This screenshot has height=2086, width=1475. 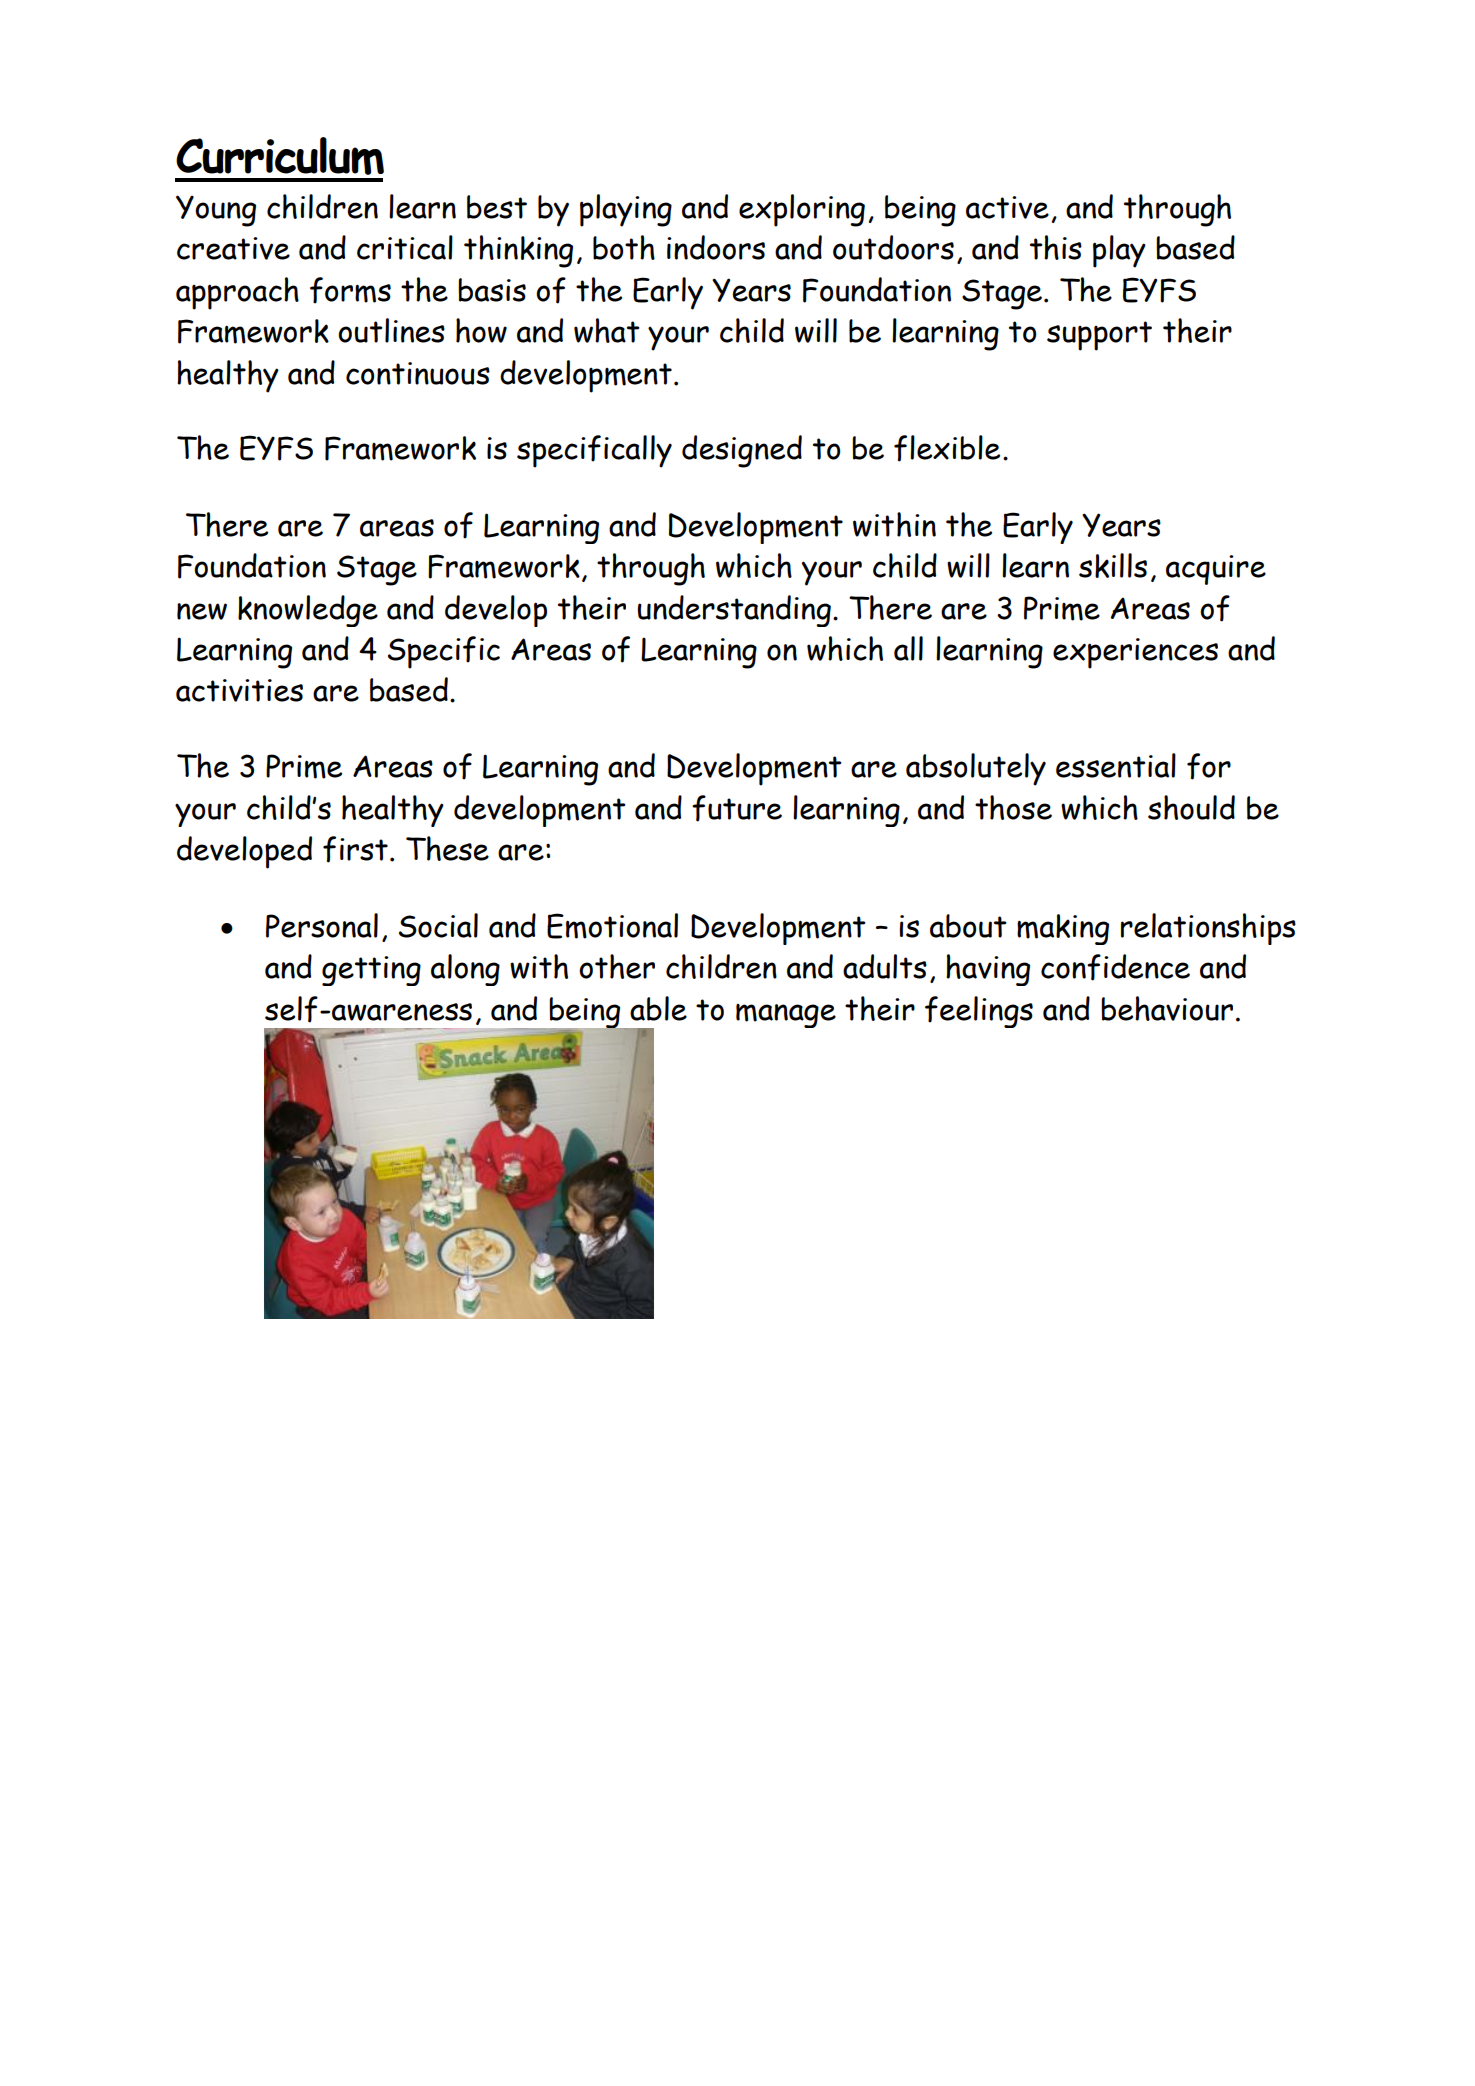 What do you see at coordinates (1007, 207) in the screenshot?
I see `active` at bounding box center [1007, 207].
